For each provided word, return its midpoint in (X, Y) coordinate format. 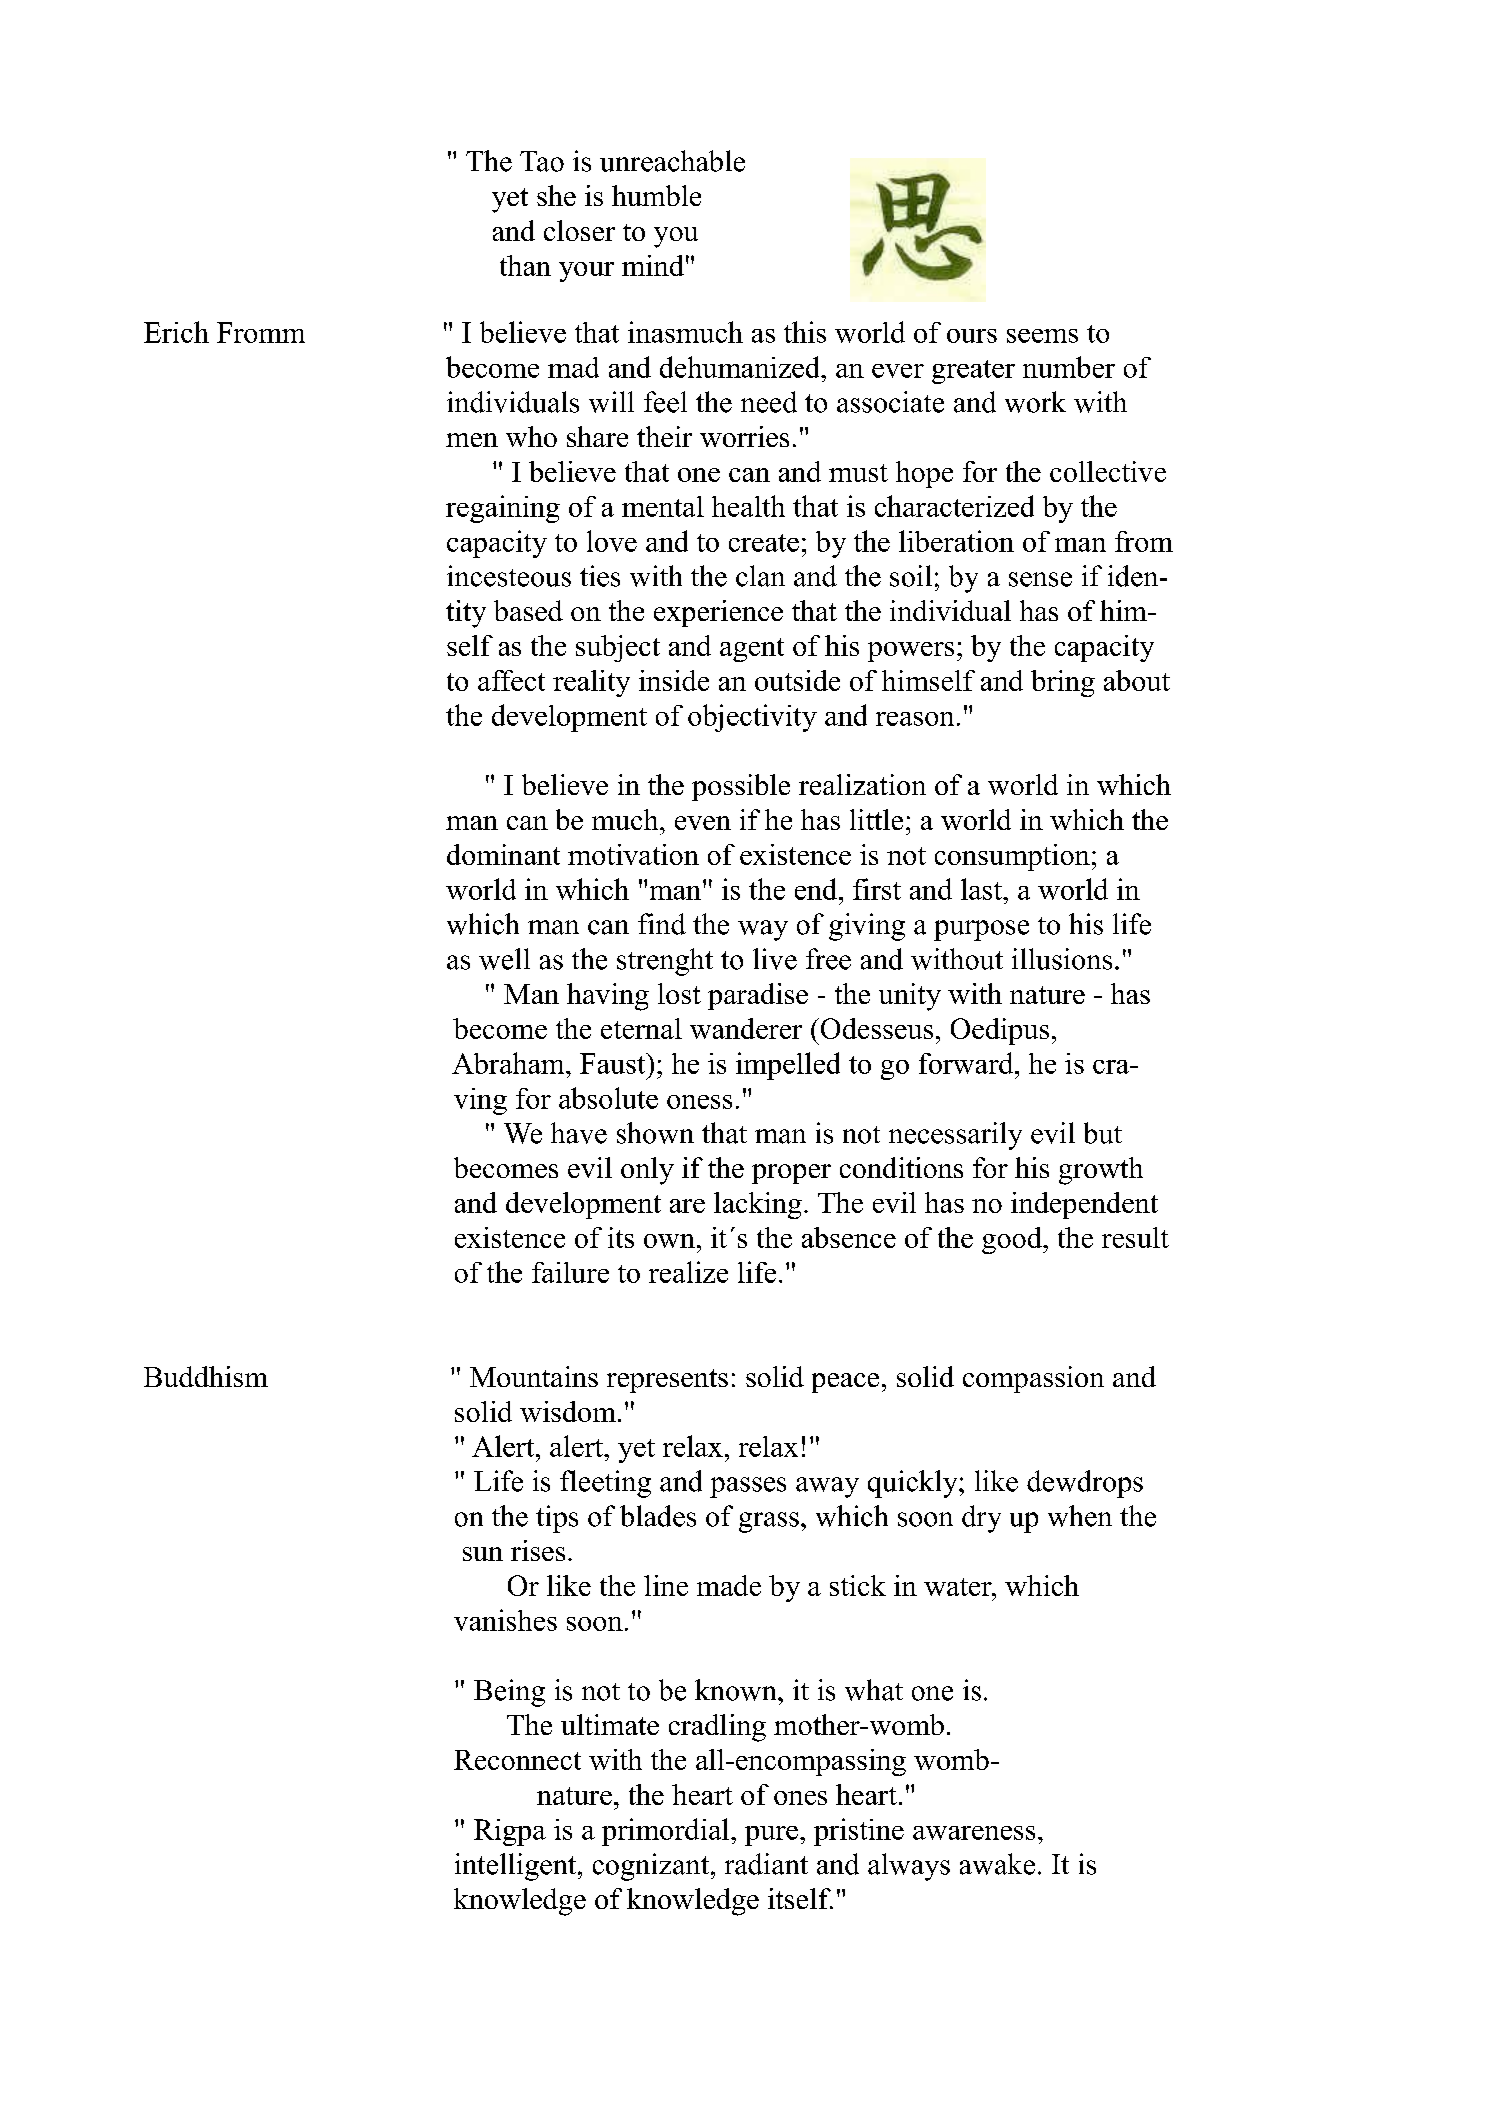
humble (656, 195)
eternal (641, 1028)
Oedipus (1000, 1031)
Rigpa (510, 1832)
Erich (176, 332)
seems (1042, 336)
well (504, 959)
